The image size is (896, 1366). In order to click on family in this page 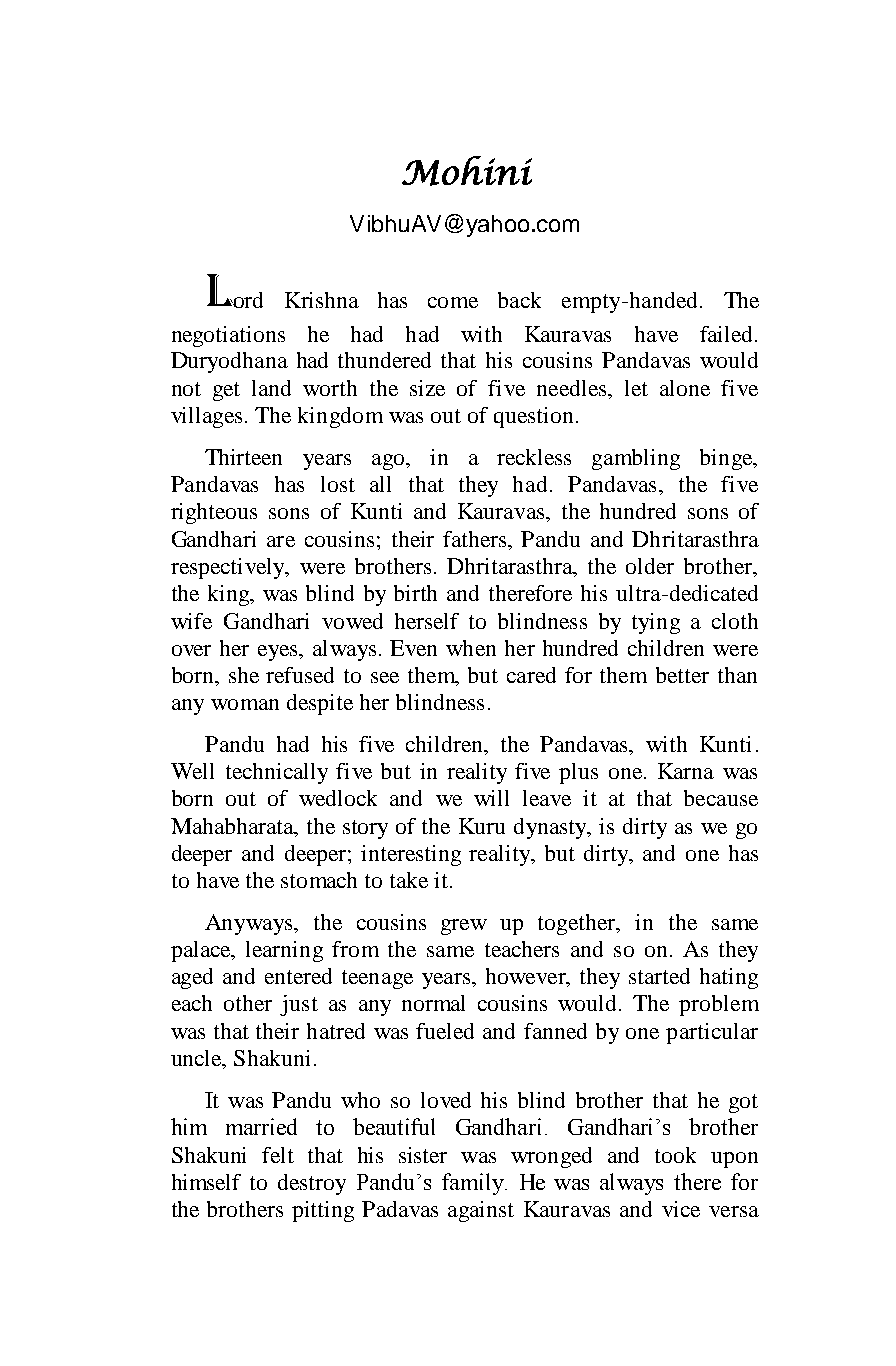, I will do `click(474, 1184)`.
